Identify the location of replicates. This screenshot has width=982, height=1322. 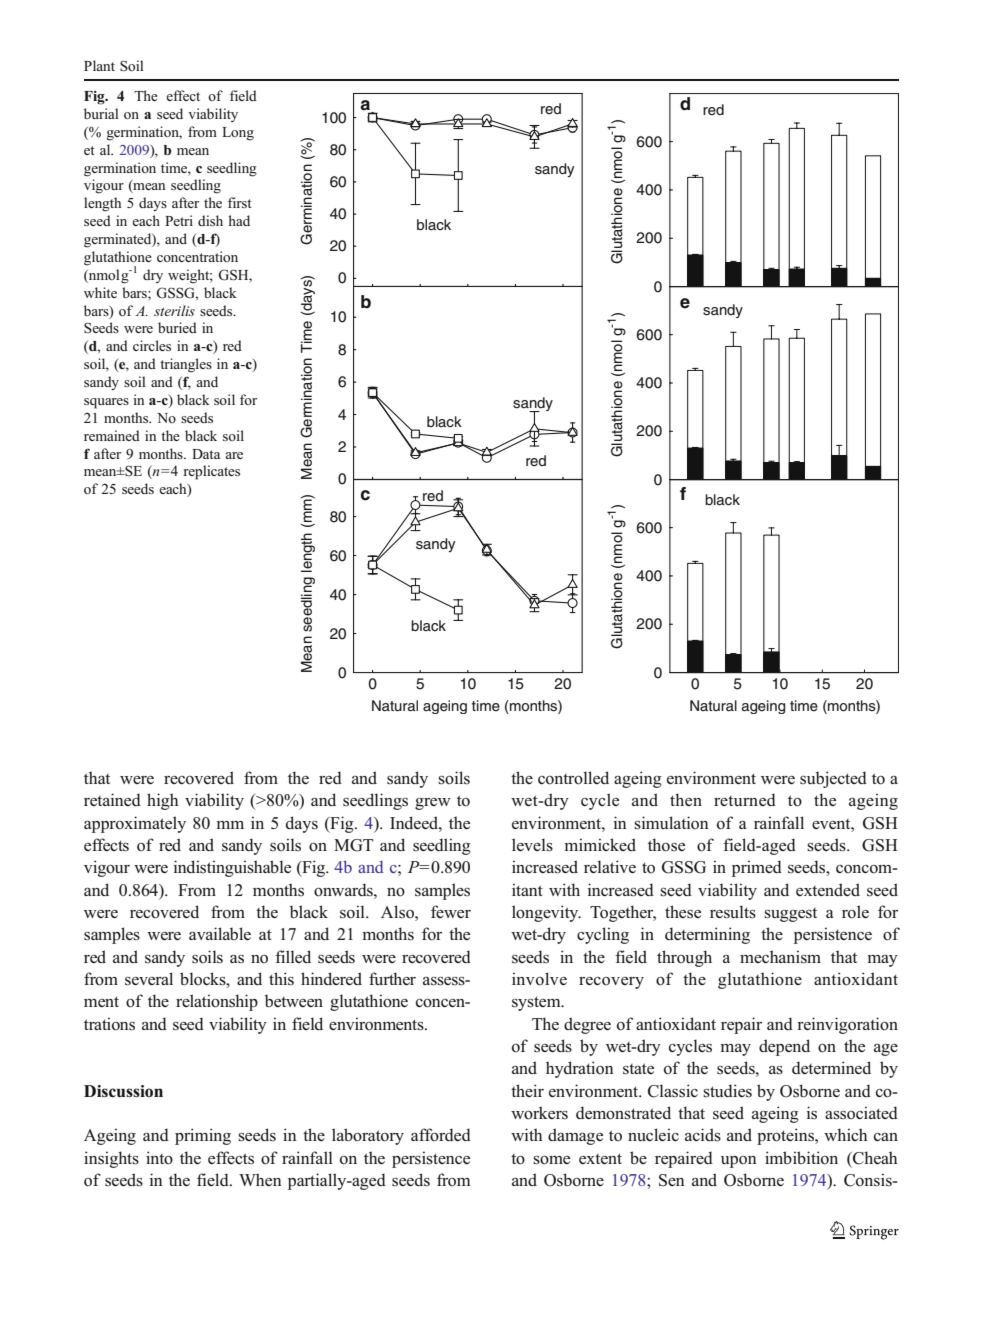
(212, 472).
